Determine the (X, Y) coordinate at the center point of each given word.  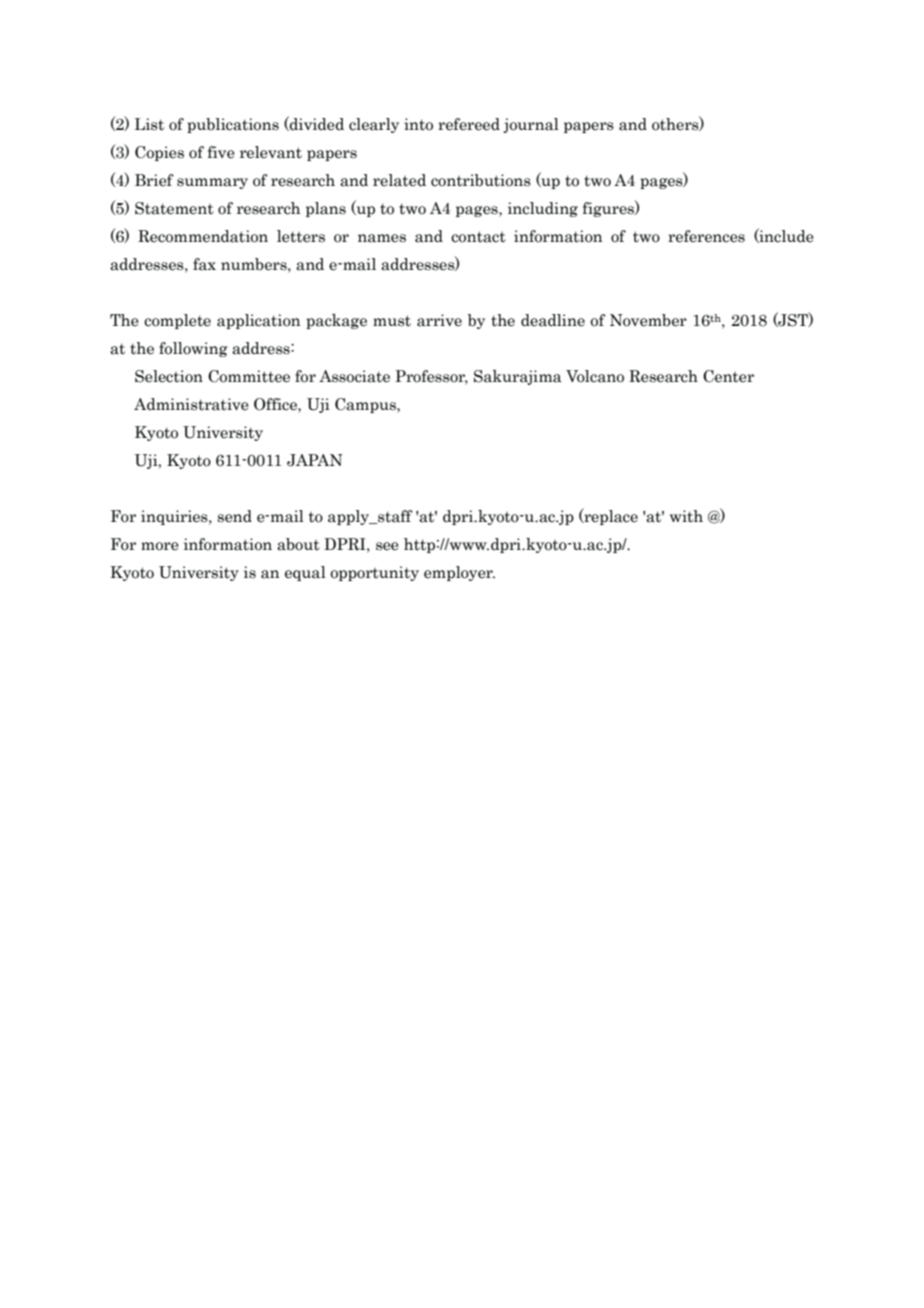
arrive (439, 320)
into (418, 124)
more (160, 546)
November (648, 320)
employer (459, 573)
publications (233, 125)
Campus (366, 405)
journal (531, 125)
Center (728, 376)
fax (204, 264)
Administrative (191, 404)
